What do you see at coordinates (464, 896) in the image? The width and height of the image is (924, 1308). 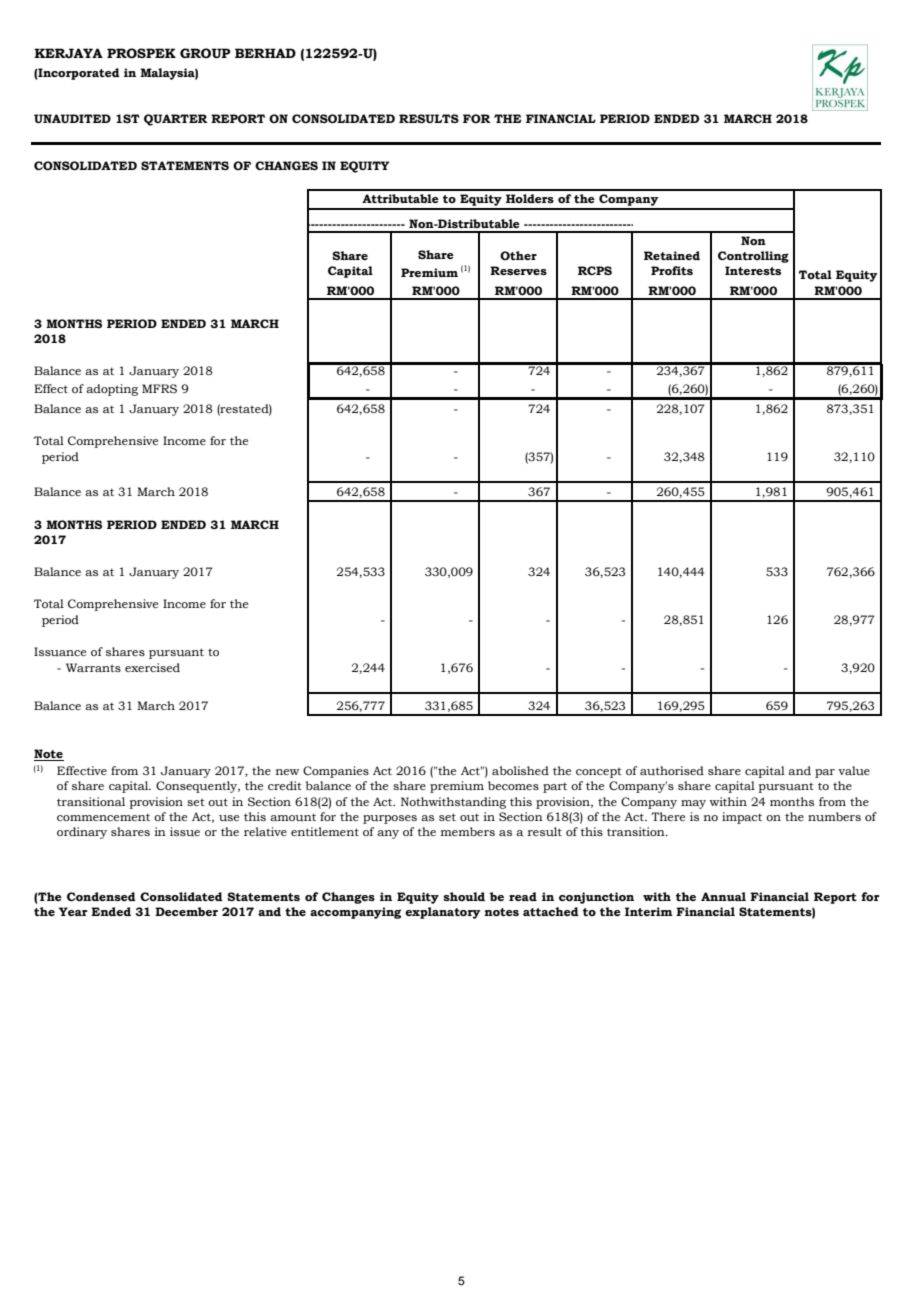 I see `should` at bounding box center [464, 896].
